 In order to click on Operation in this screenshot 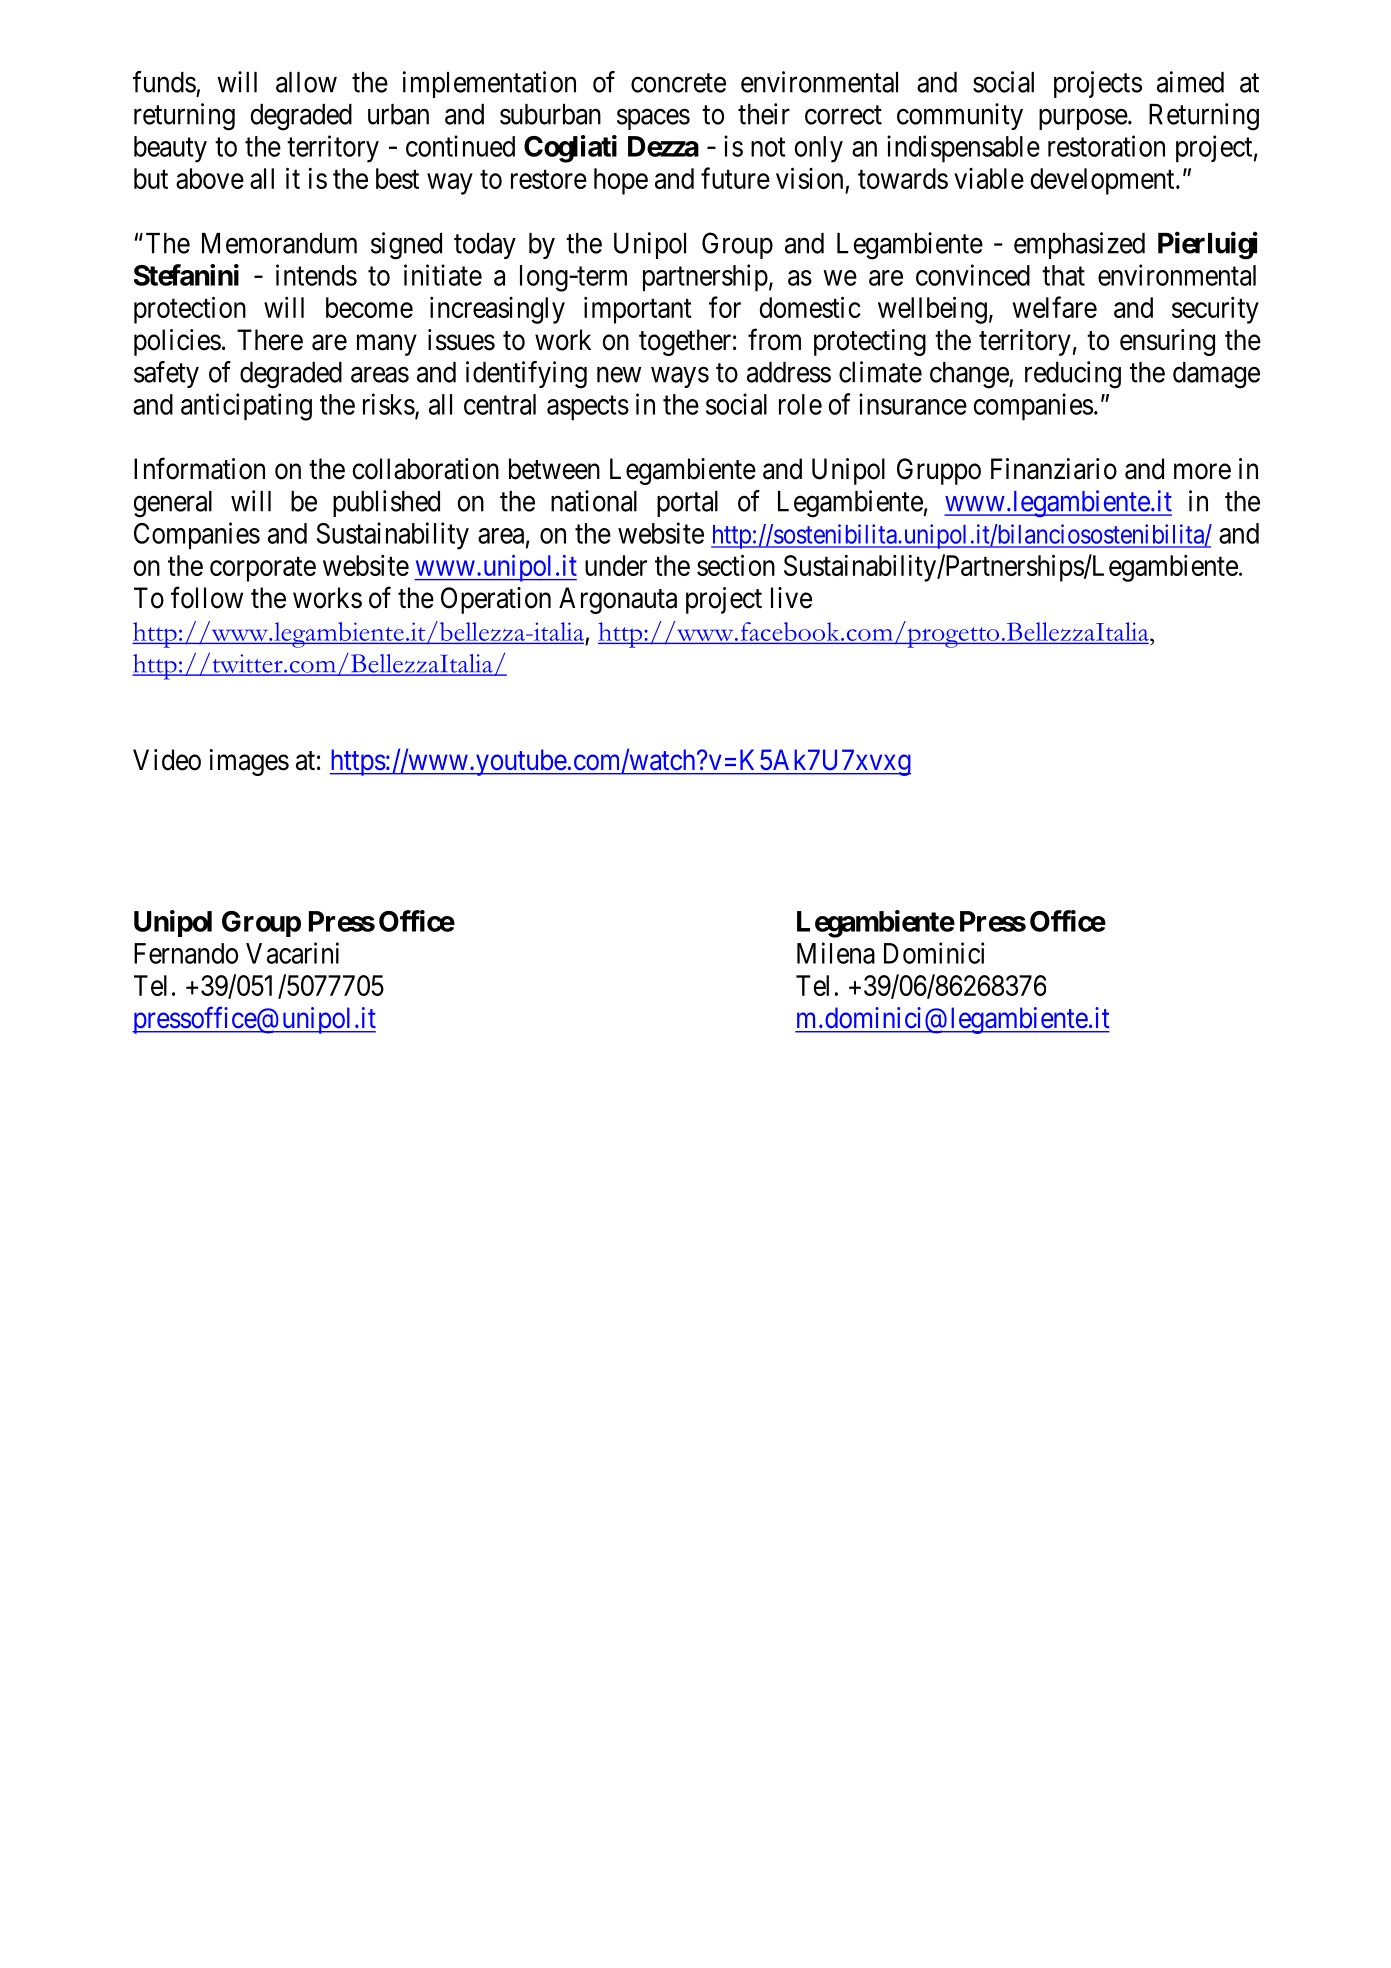, I will do `click(496, 600)`.
